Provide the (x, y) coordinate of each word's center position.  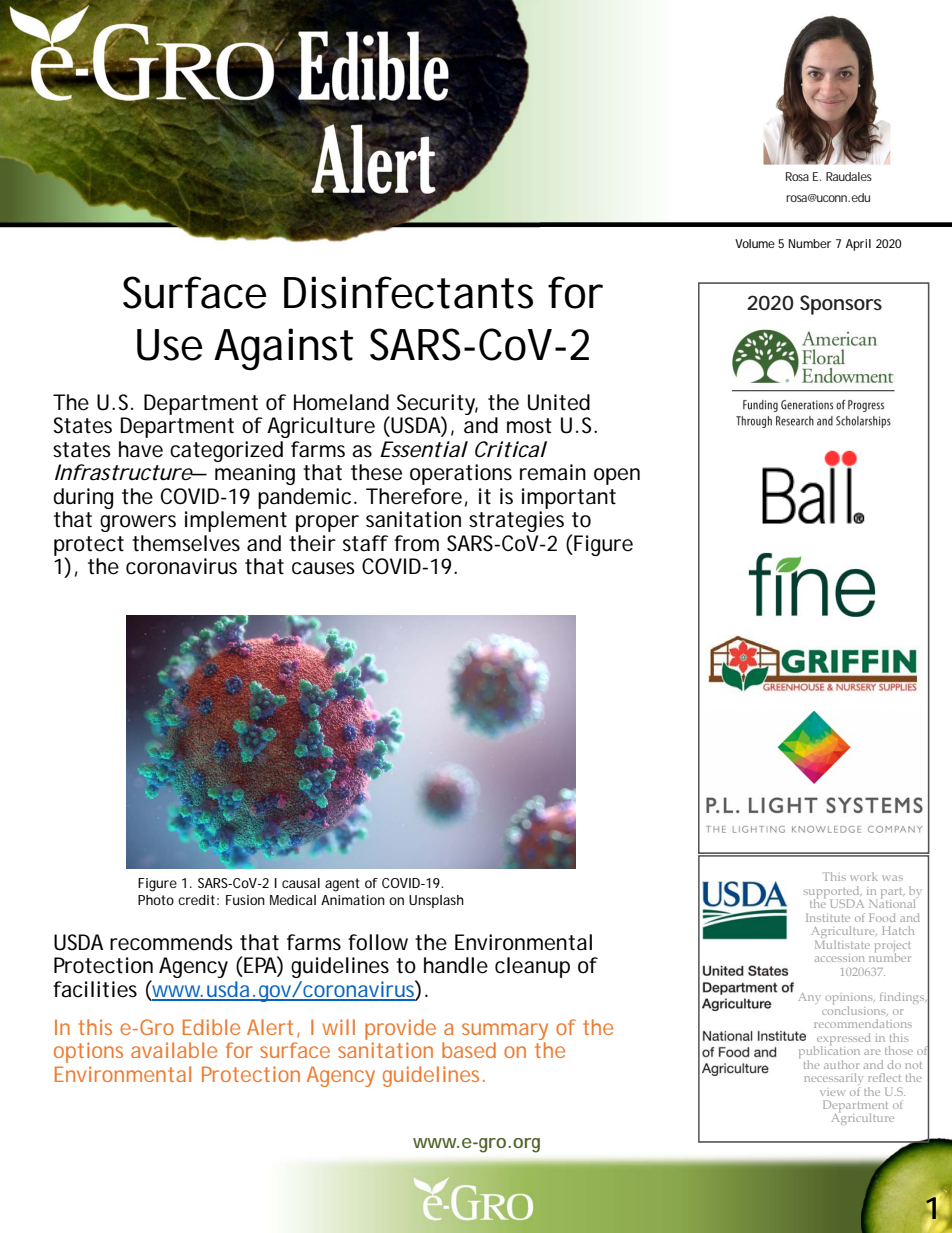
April (858, 245)
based (469, 1050)
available (174, 1050)
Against (283, 349)
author (841, 1064)
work (864, 876)
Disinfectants (408, 292)
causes (323, 568)
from (416, 543)
